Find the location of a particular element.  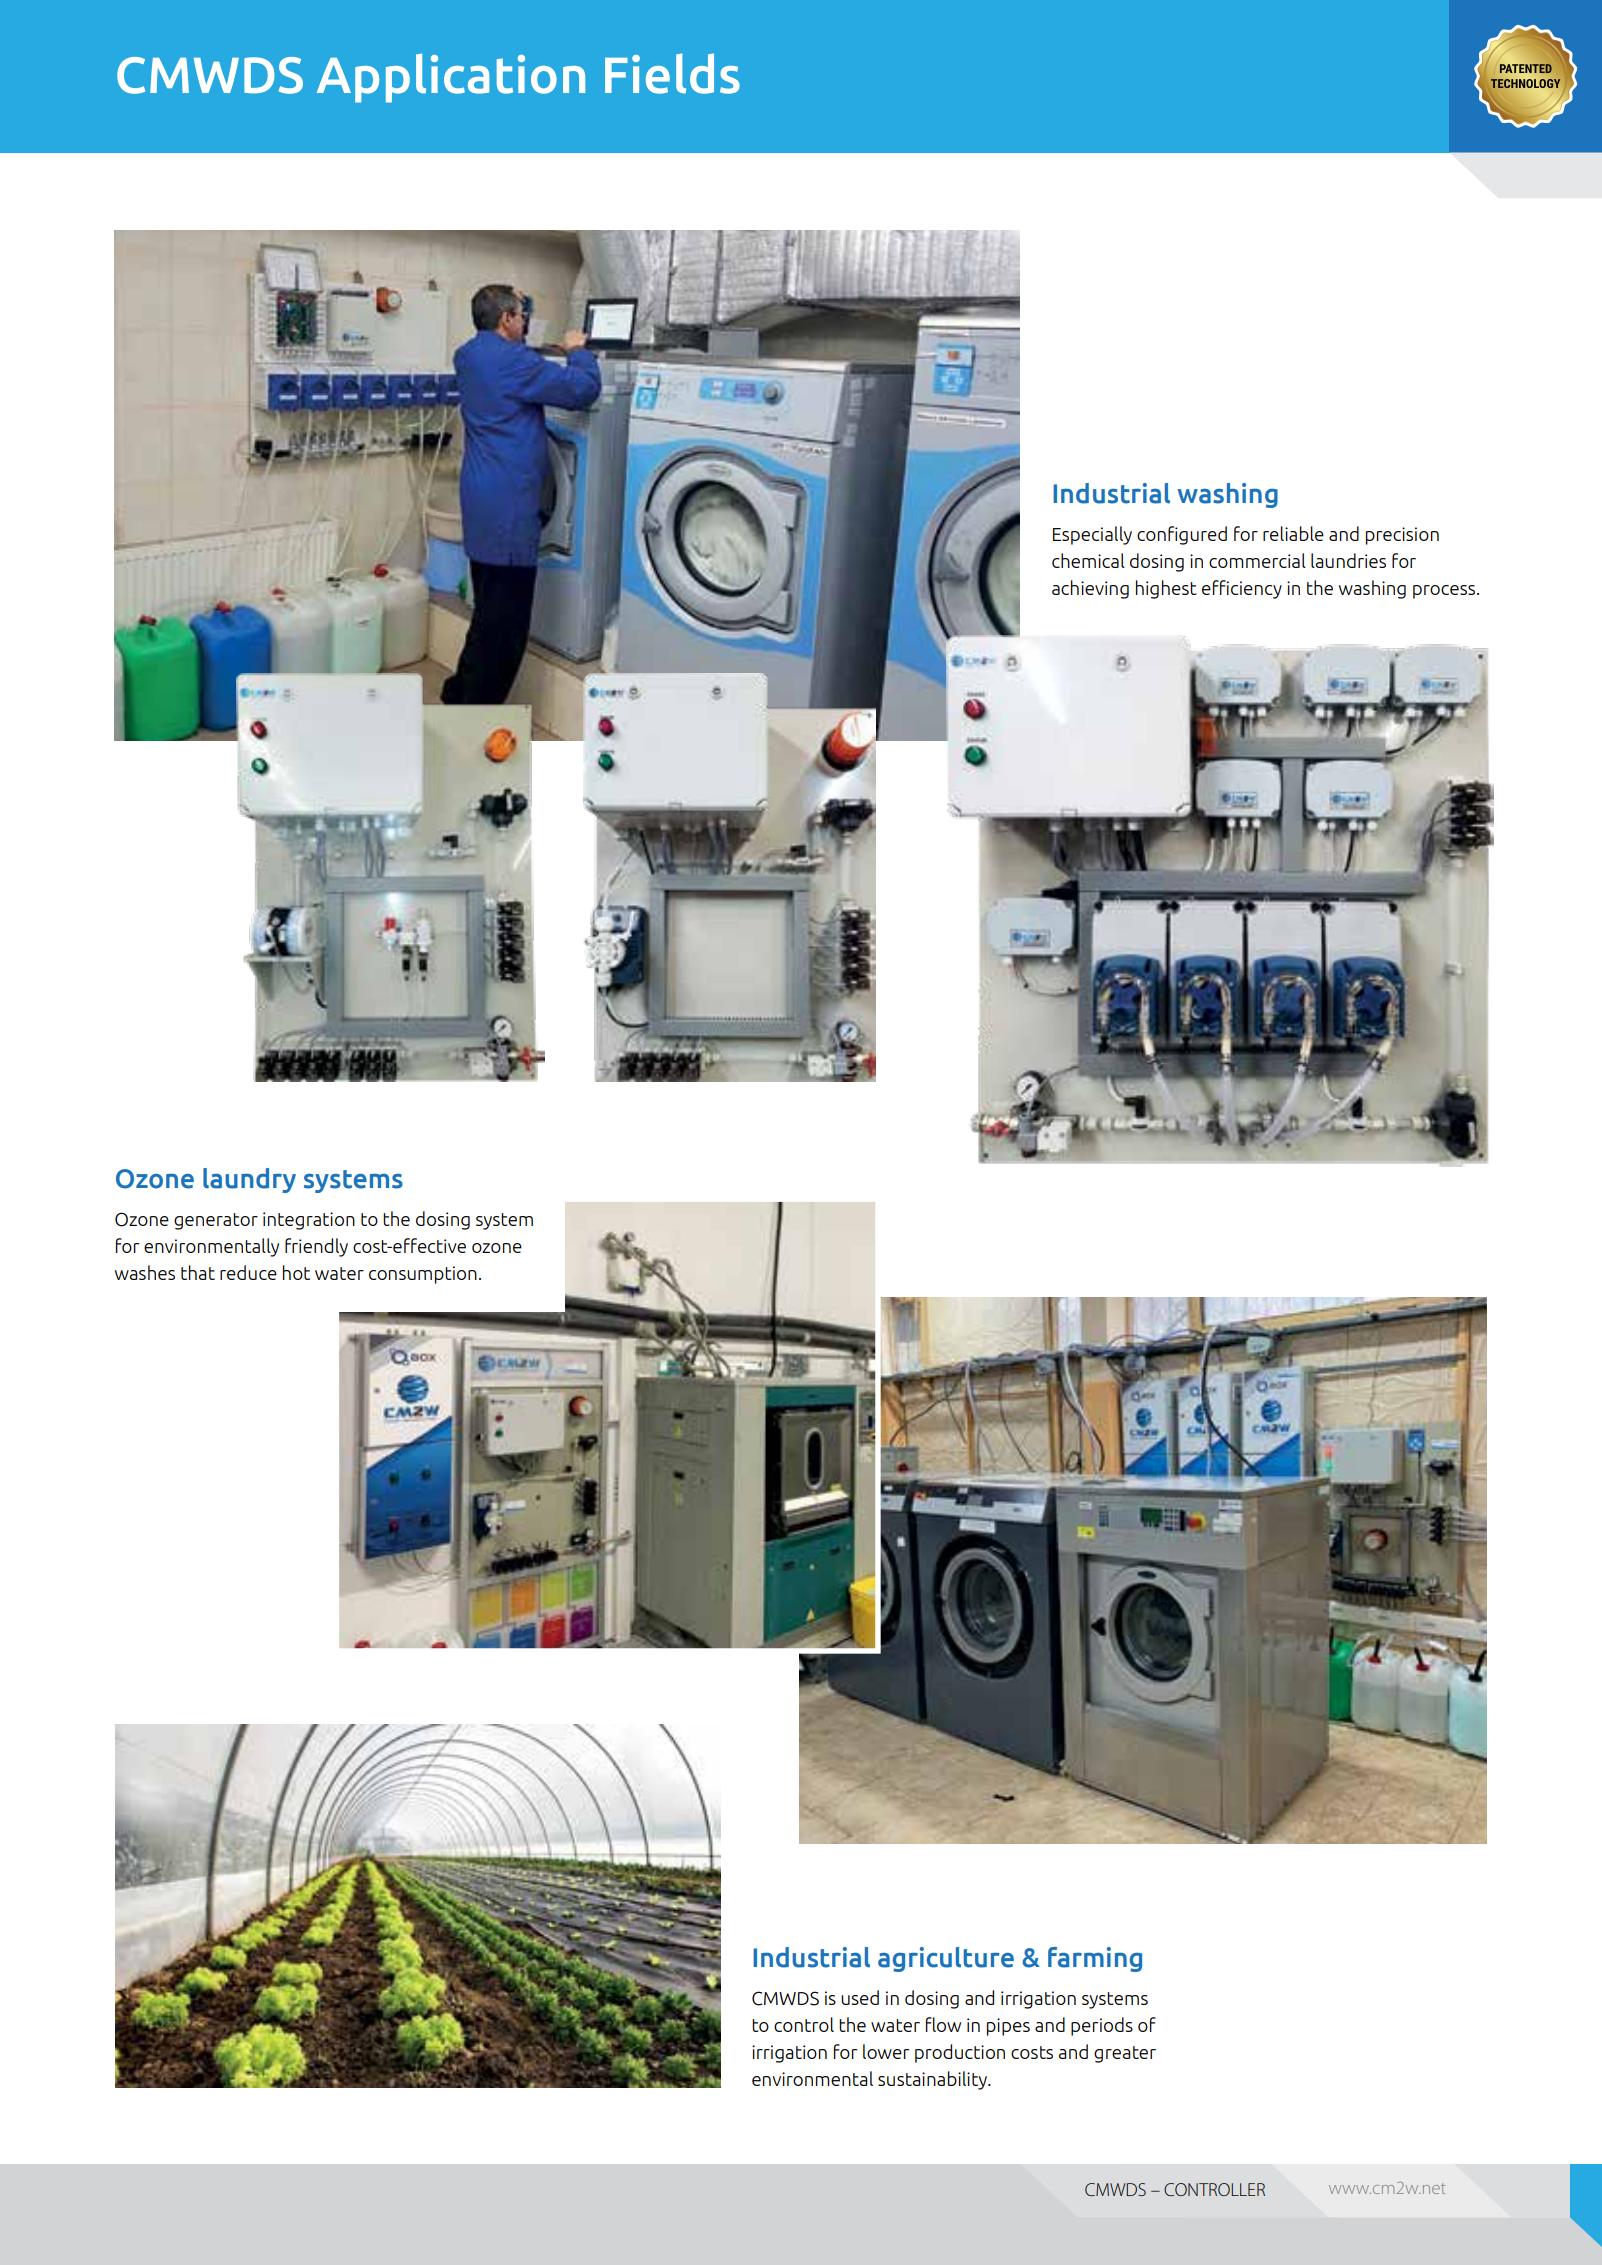

reduce is located at coordinates (248, 1272).
